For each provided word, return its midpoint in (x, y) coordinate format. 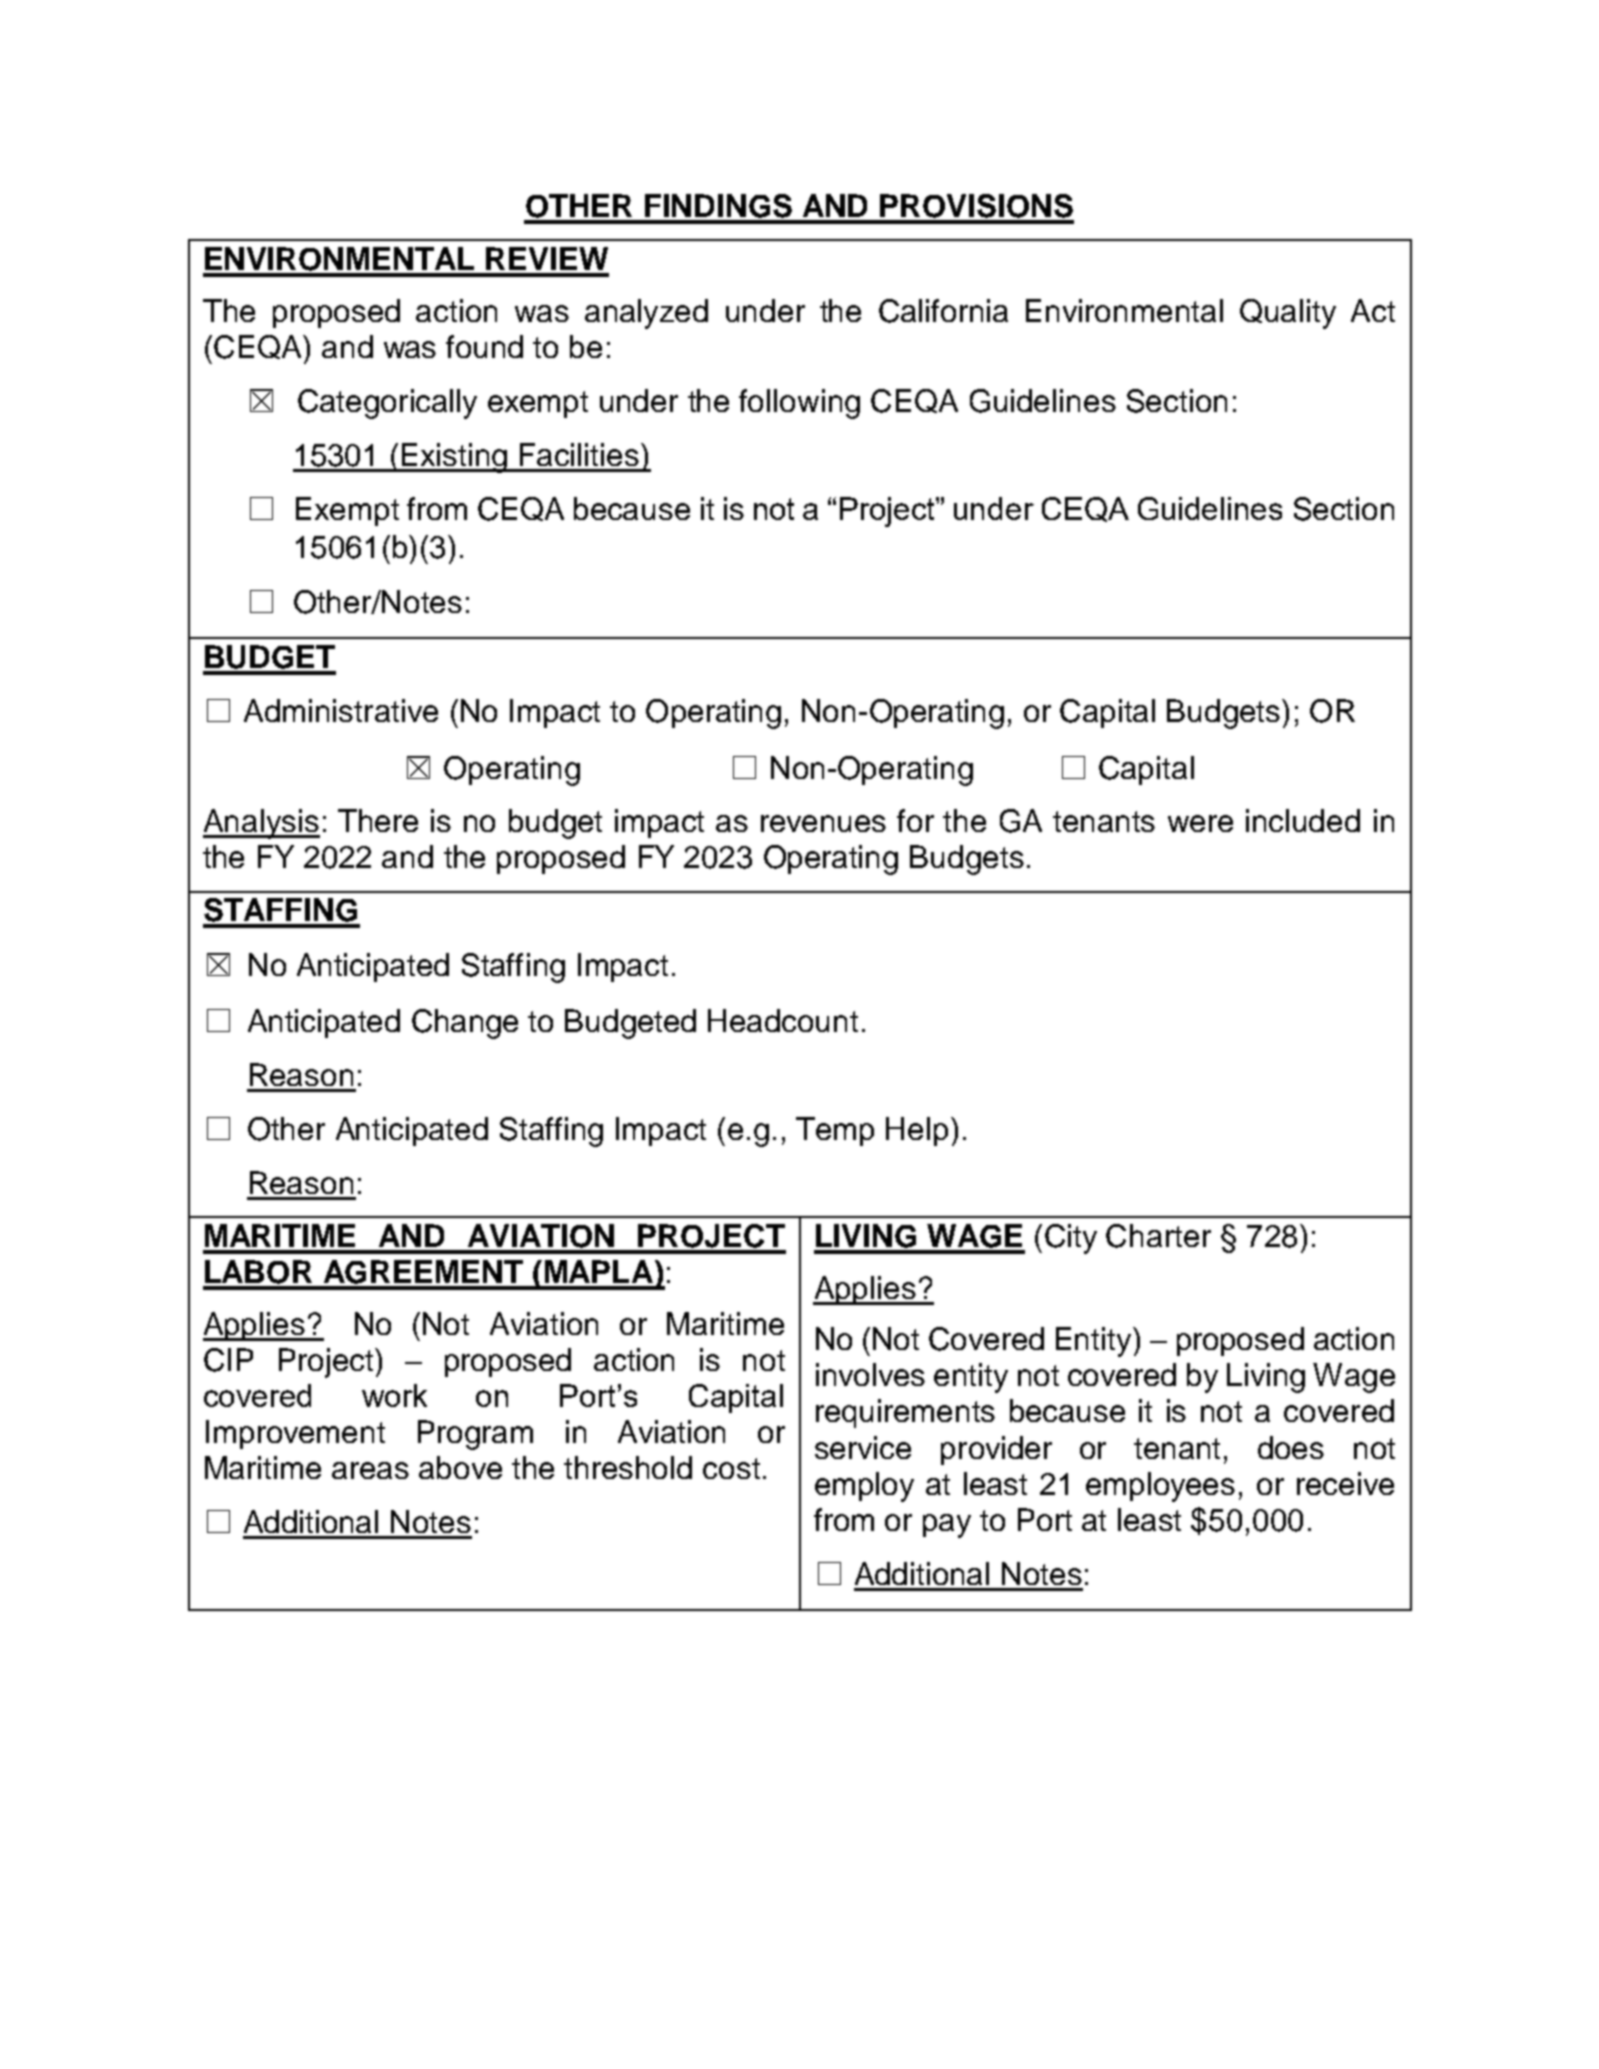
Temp (835, 1131)
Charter (1158, 1236)
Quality (1288, 314)
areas (370, 1470)
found (484, 346)
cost (731, 1468)
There (378, 820)
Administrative (341, 710)
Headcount (783, 1020)
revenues (823, 823)
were (1200, 823)
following (799, 404)
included (1303, 820)
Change (465, 1024)
